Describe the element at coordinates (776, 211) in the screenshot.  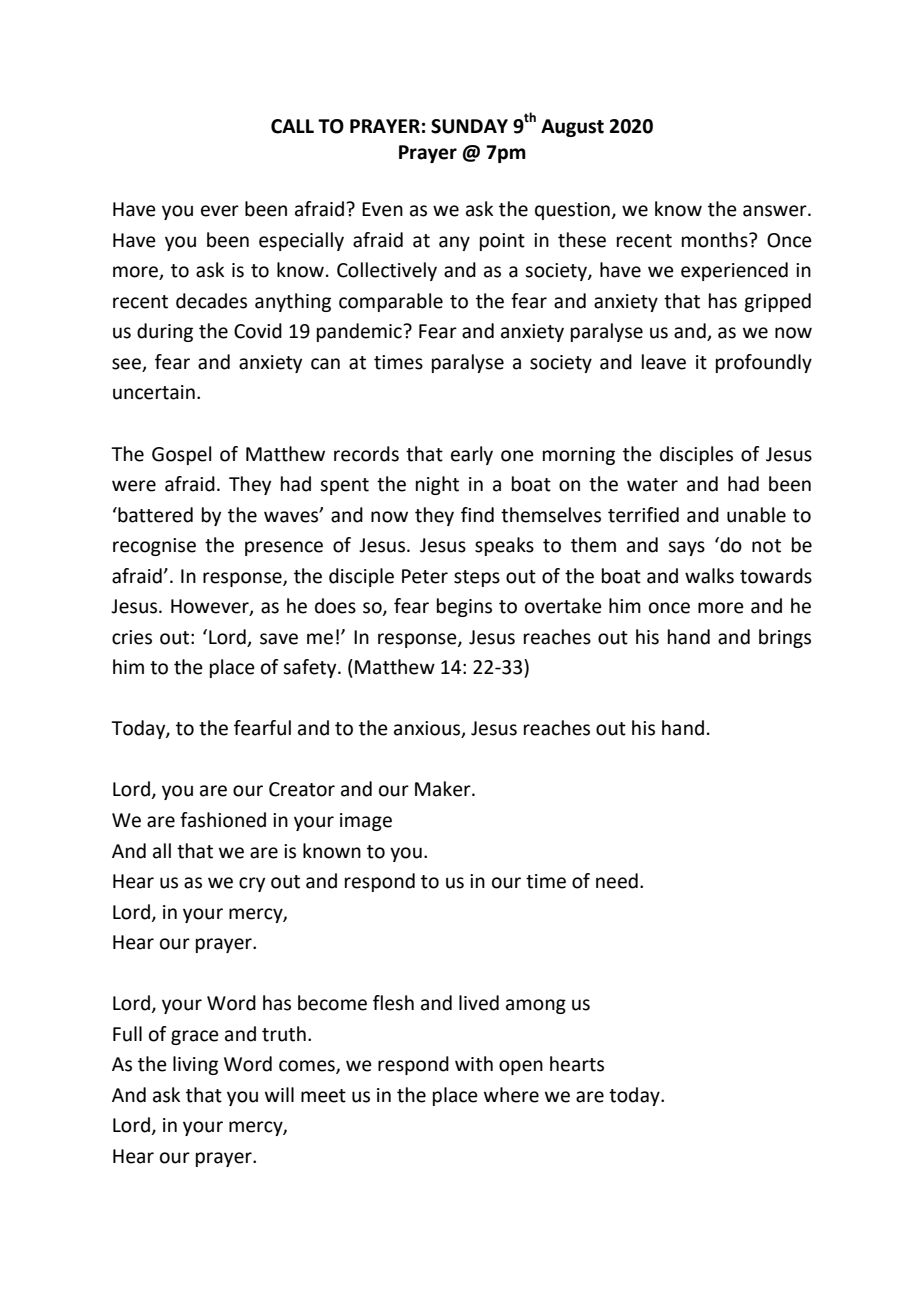
I see `answer` at that location.
